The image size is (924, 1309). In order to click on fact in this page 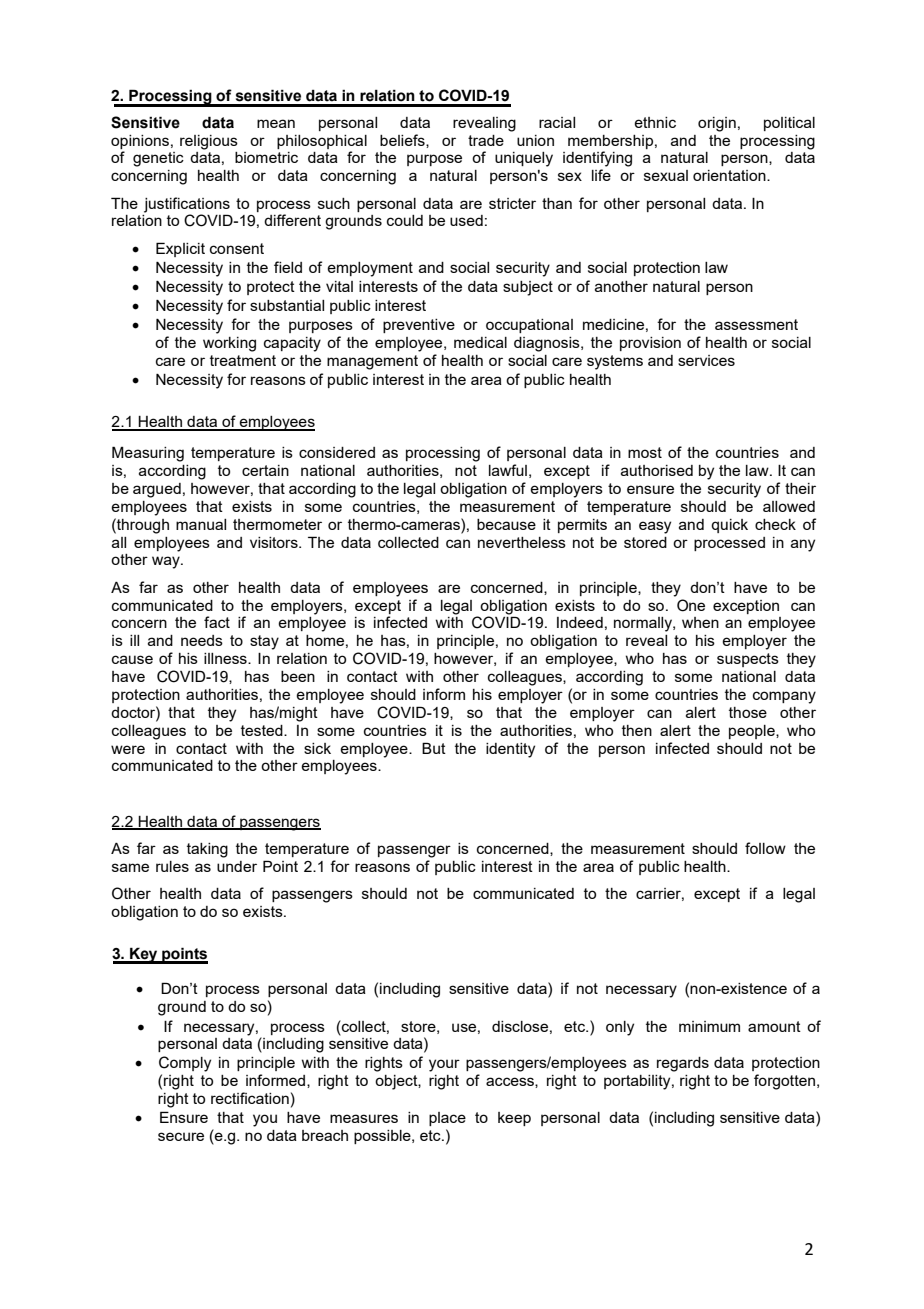, I will do `click(217, 622)`.
